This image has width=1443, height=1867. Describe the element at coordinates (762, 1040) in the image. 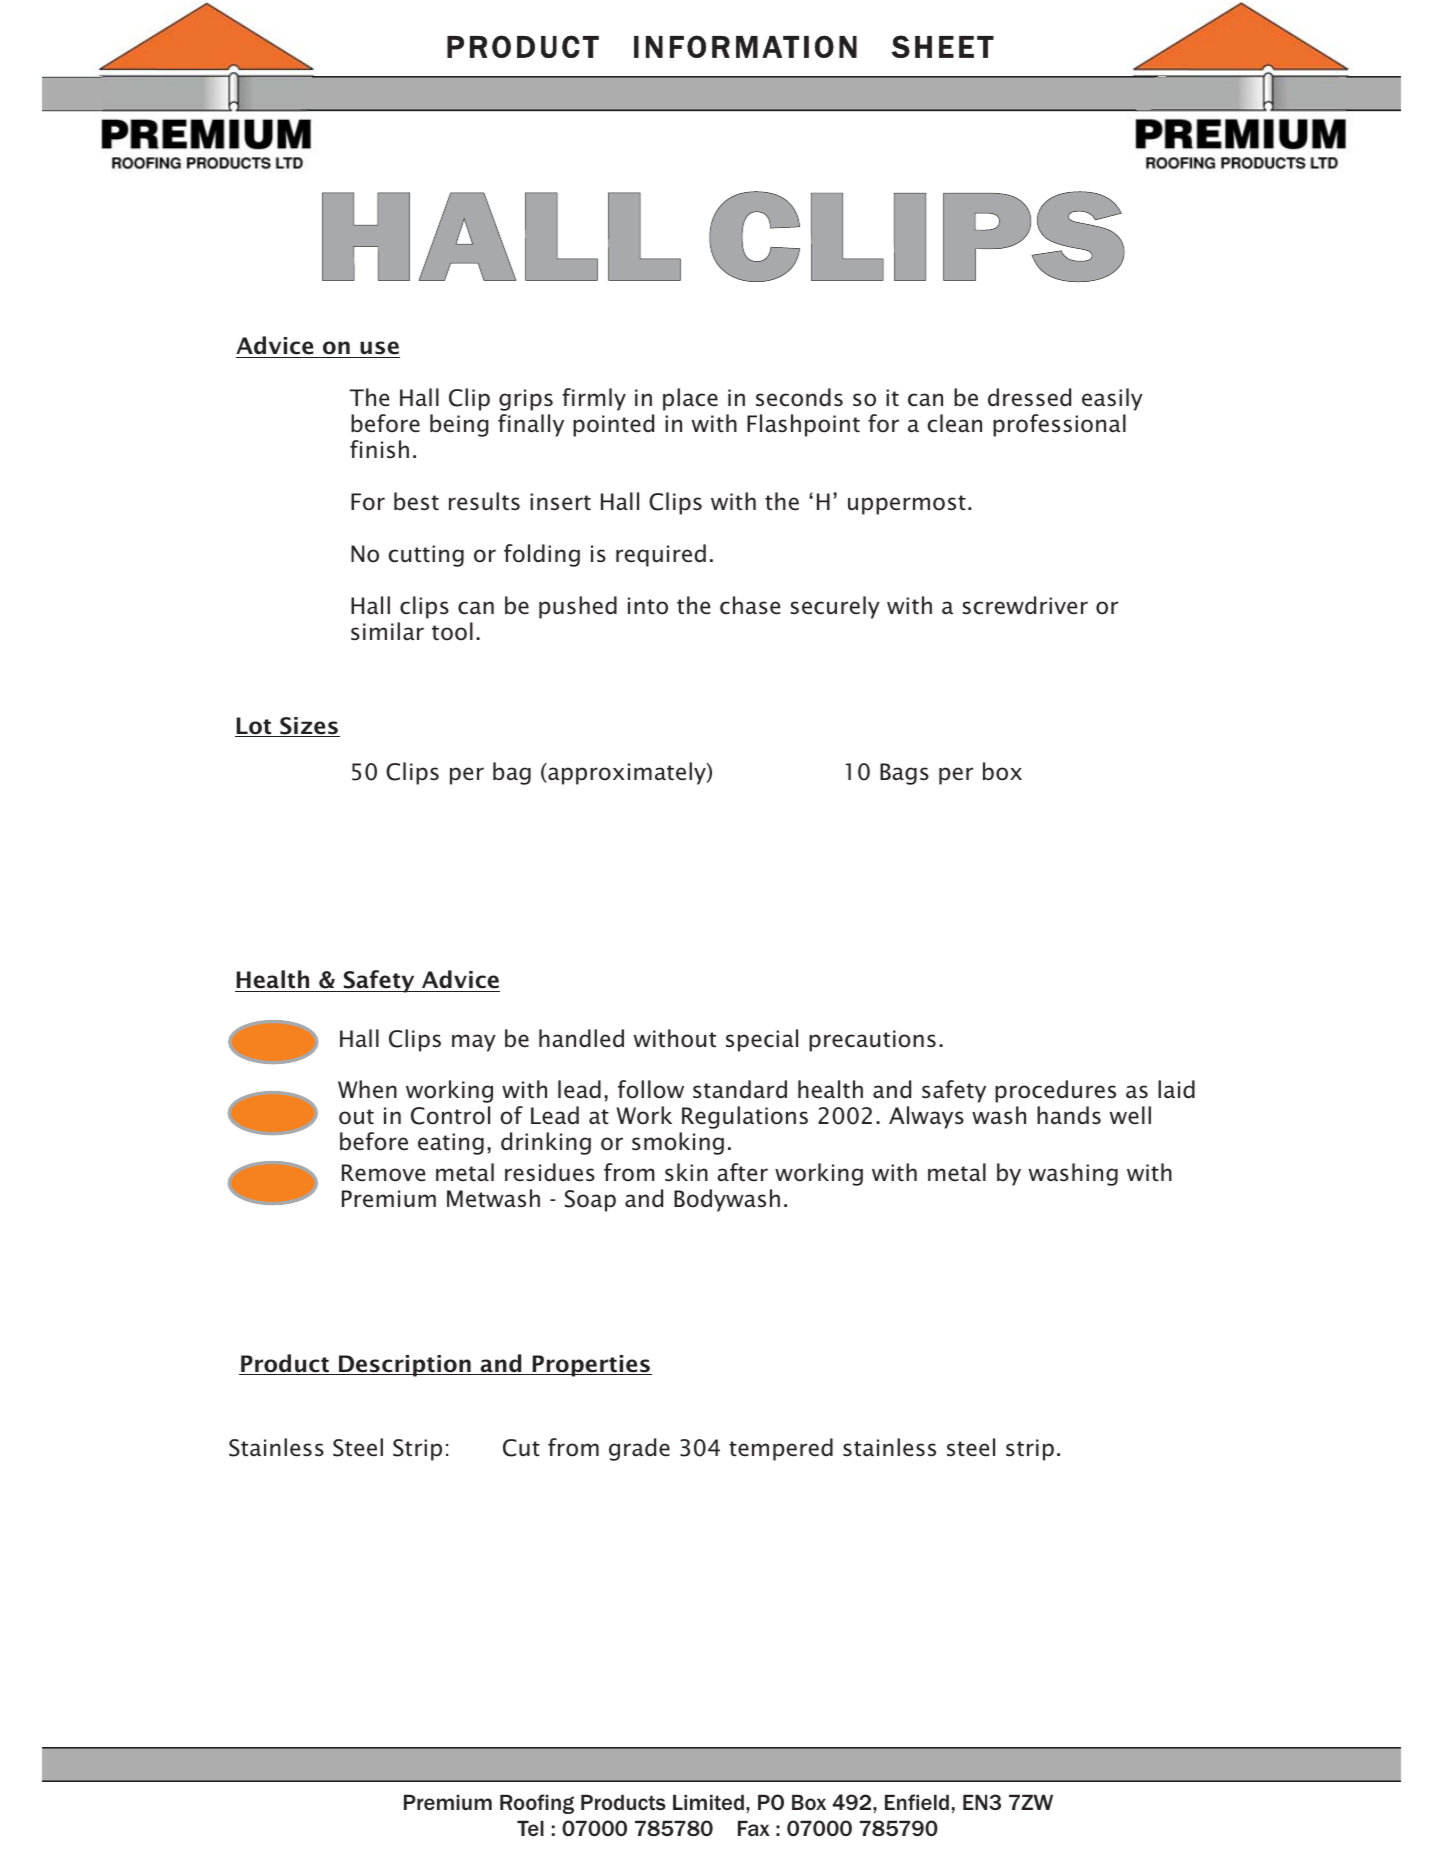

I see `special` at that location.
